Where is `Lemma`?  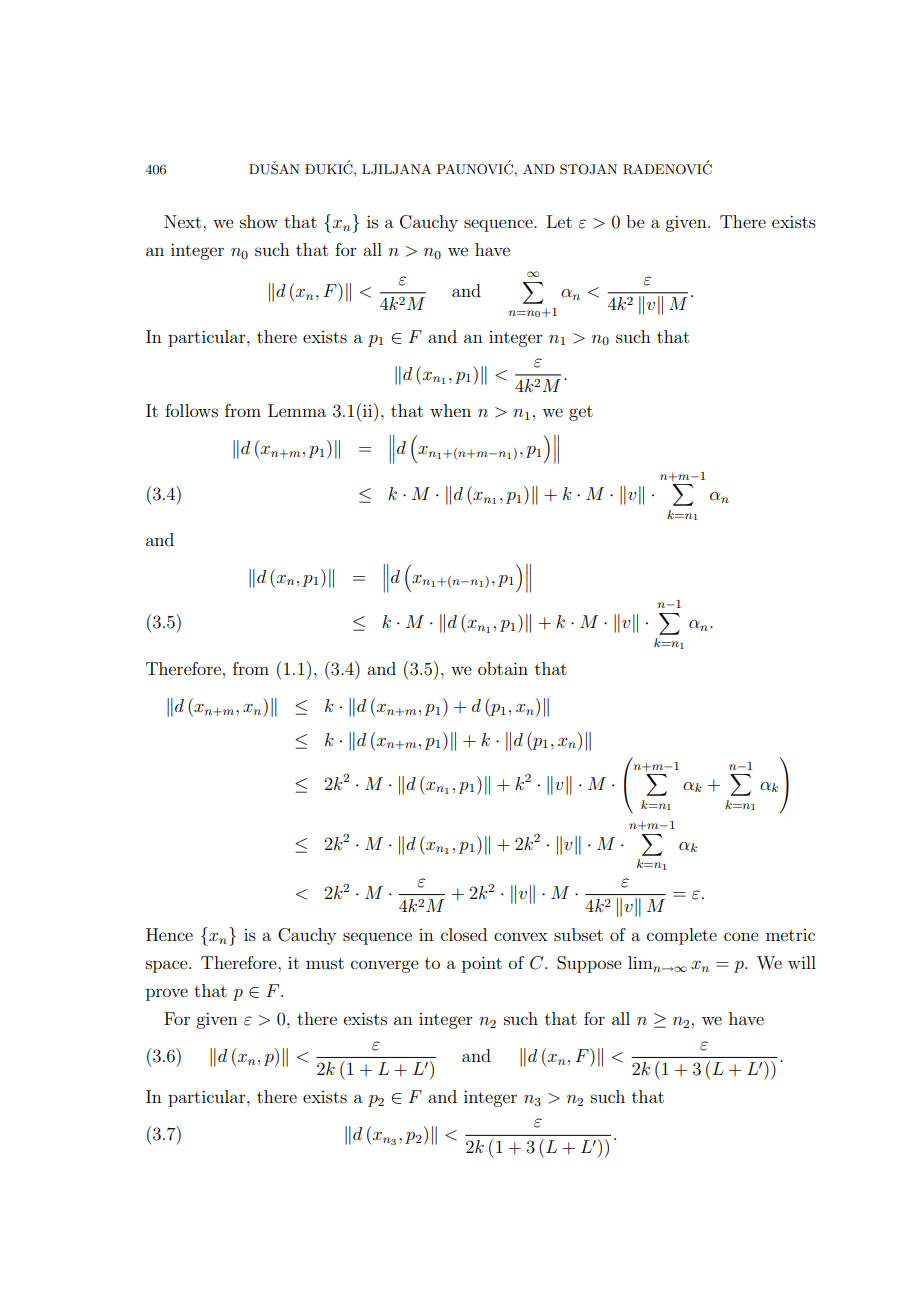 Lemma is located at coordinates (297, 410).
